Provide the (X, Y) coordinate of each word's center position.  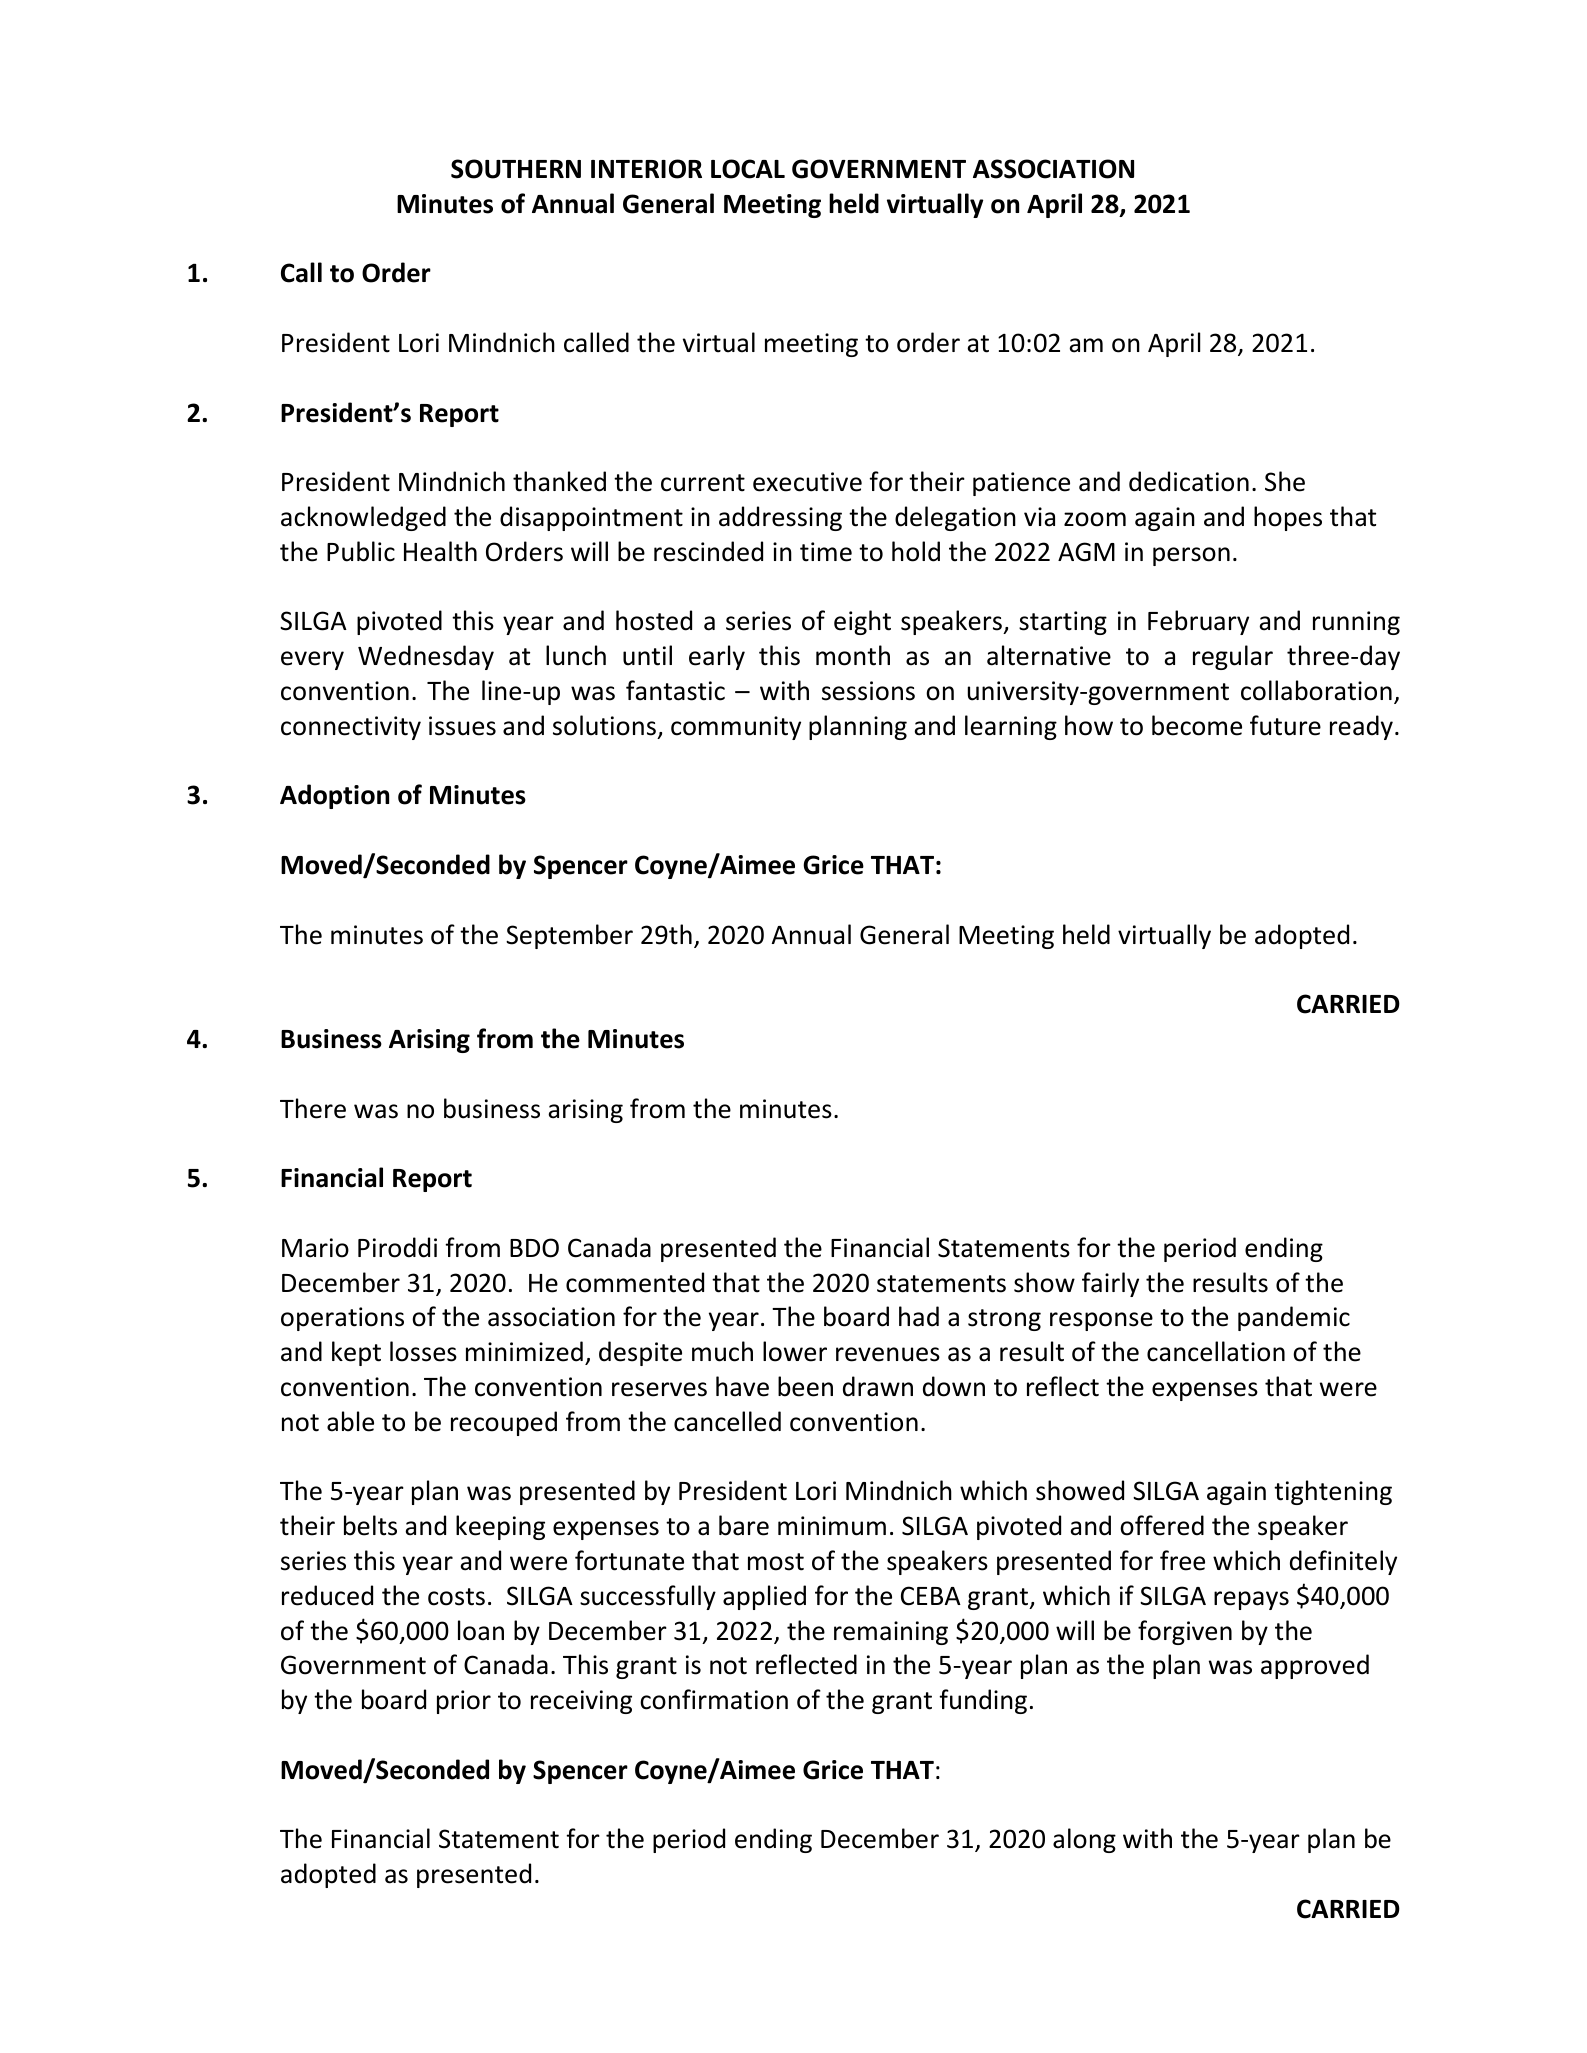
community (736, 728)
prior (464, 1702)
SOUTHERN (516, 169)
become (1197, 725)
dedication (1189, 481)
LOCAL (748, 169)
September (569, 936)
